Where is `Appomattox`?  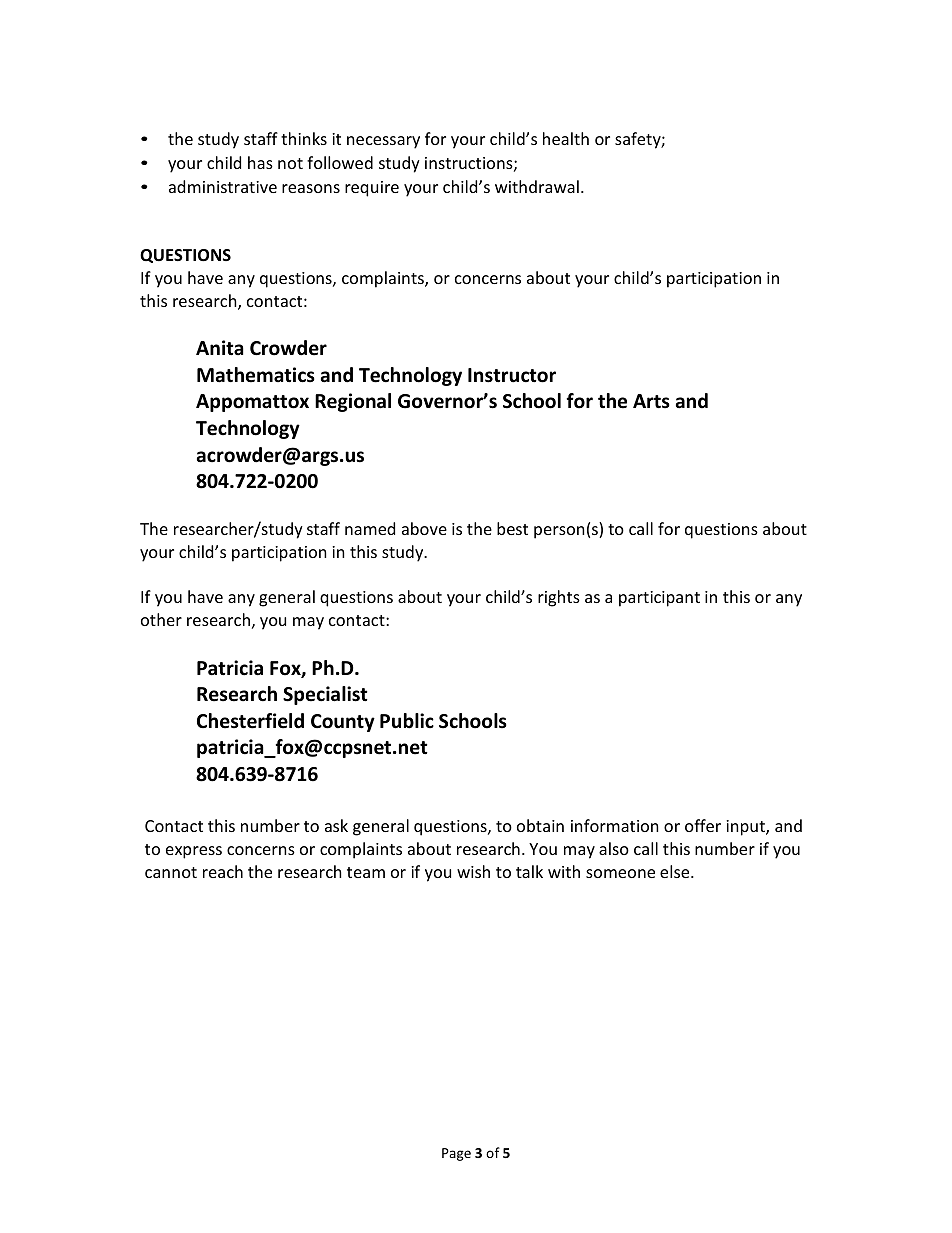 Appomattox is located at coordinates (252, 403).
